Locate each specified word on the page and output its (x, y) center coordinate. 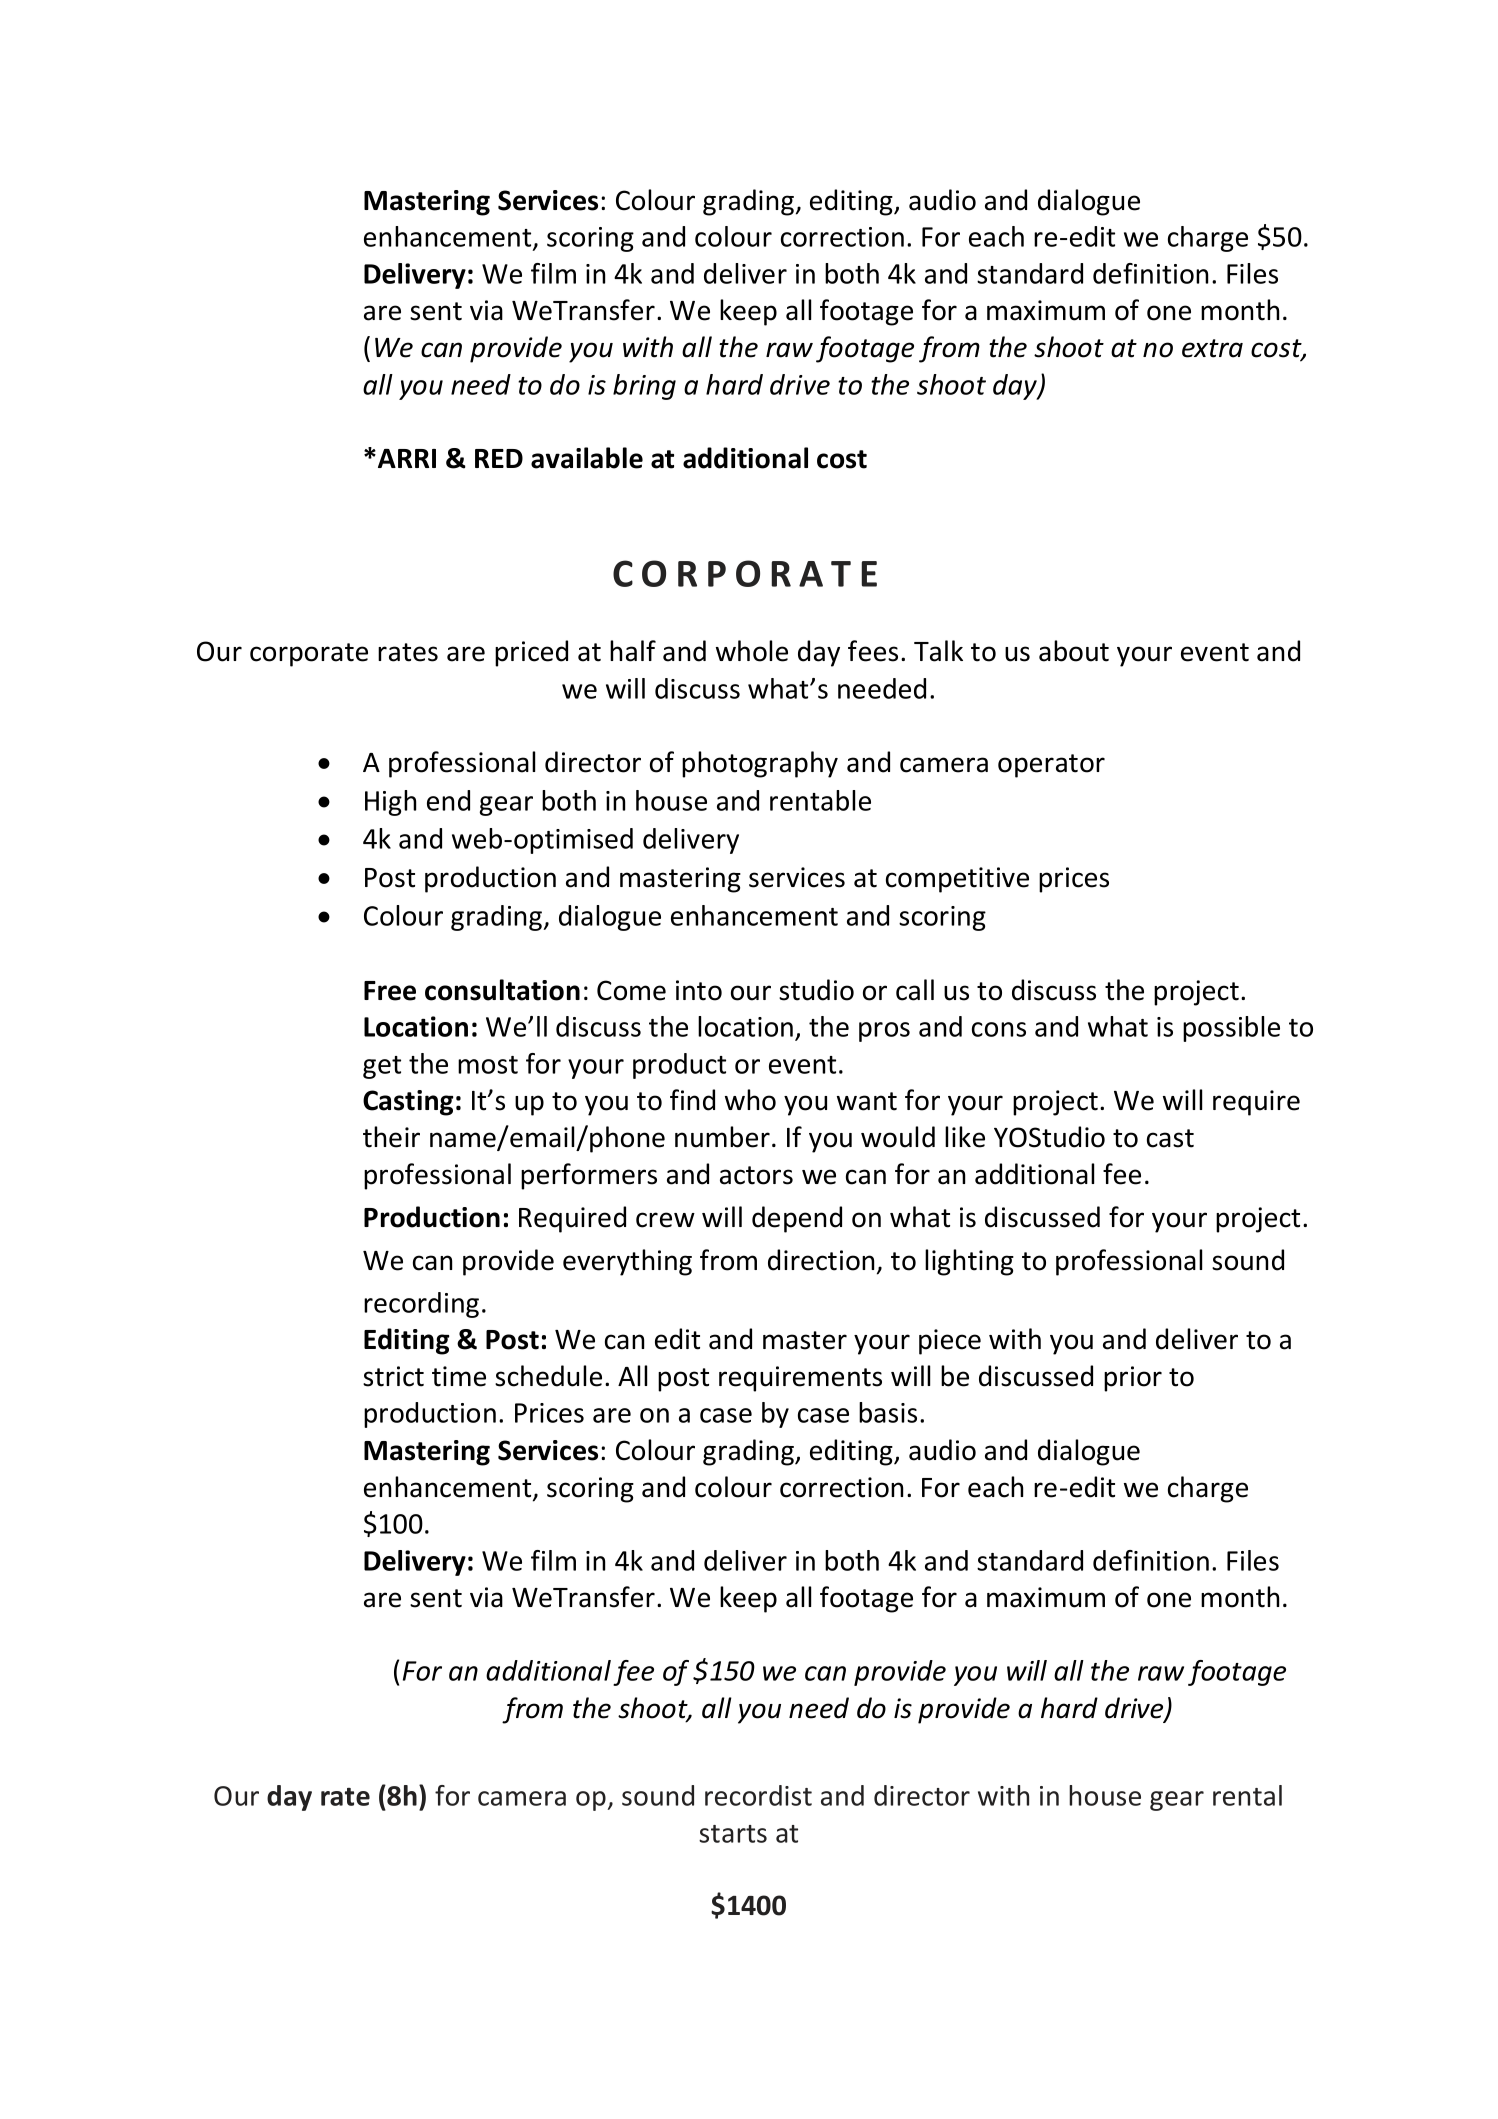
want (867, 1101)
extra (1212, 348)
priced (531, 653)
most (488, 1065)
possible (1231, 1029)
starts (733, 1834)
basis (888, 1412)
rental (1247, 1795)
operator (1051, 766)
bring (644, 387)
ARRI (407, 458)
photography (760, 764)
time (459, 1376)
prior (1133, 1379)
